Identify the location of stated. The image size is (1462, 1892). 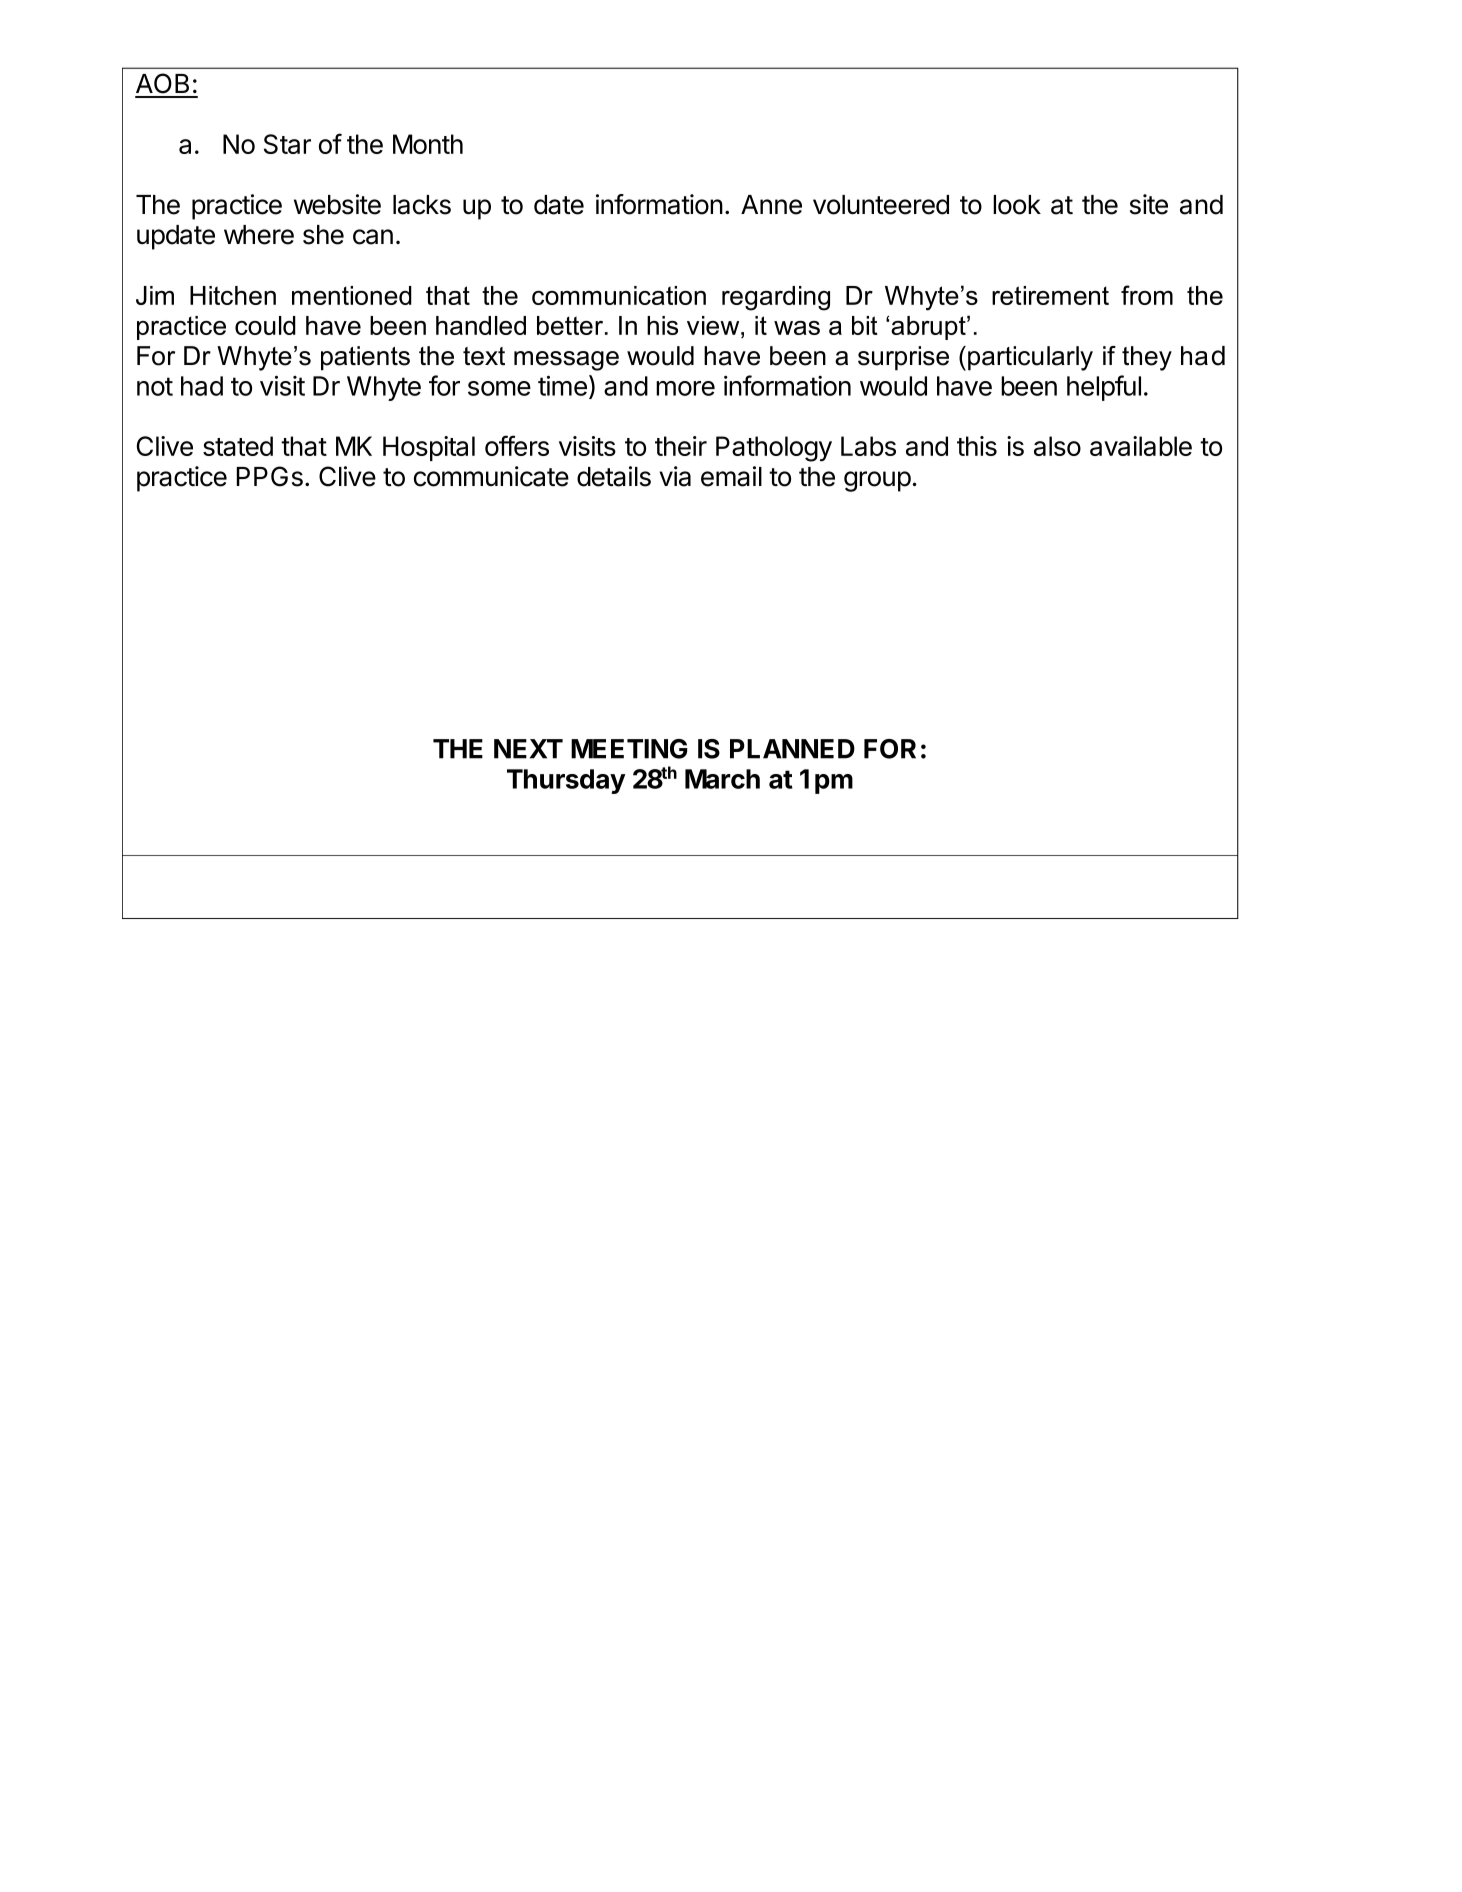
(238, 446).
